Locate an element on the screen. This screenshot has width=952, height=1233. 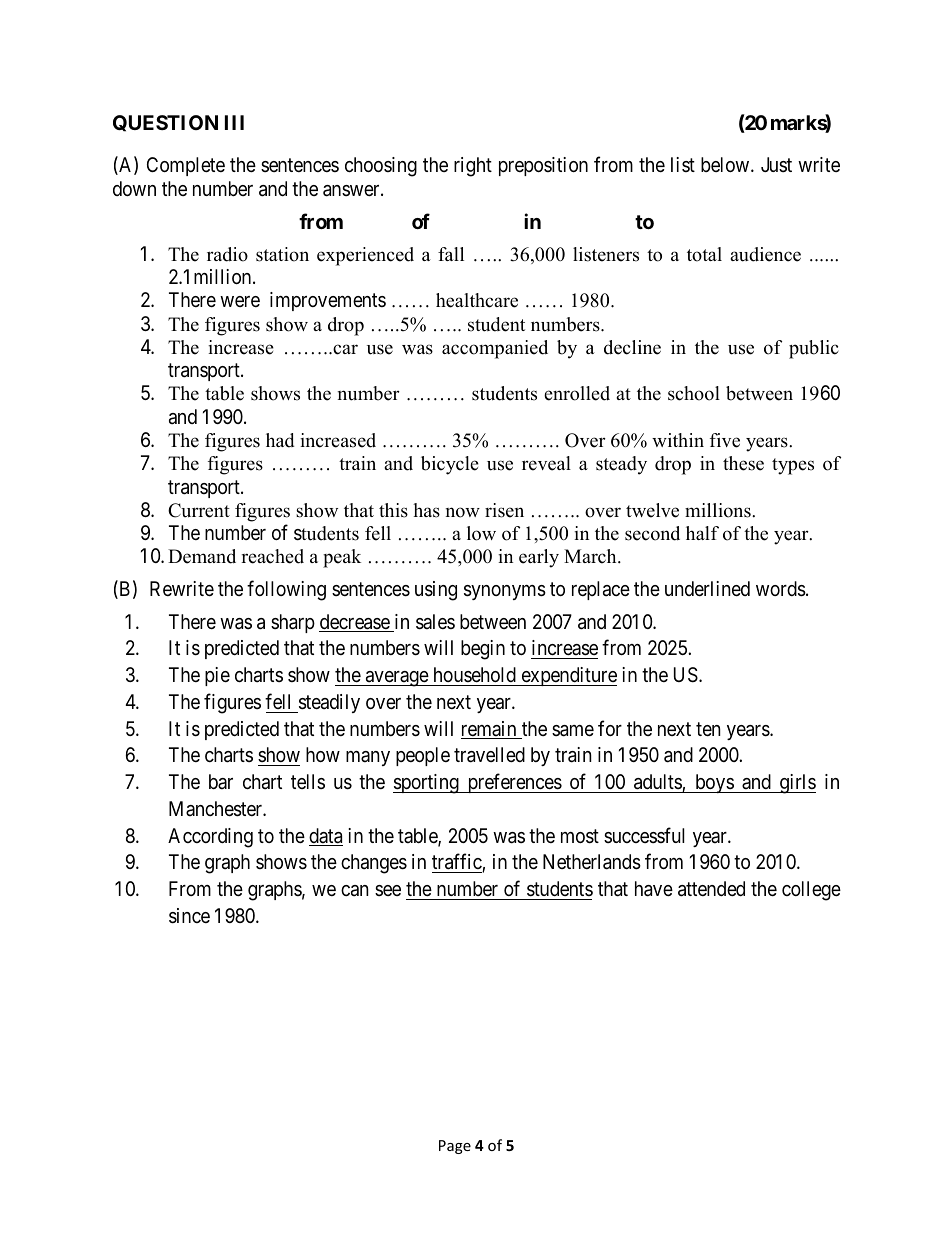
Complete is located at coordinates (186, 166).
